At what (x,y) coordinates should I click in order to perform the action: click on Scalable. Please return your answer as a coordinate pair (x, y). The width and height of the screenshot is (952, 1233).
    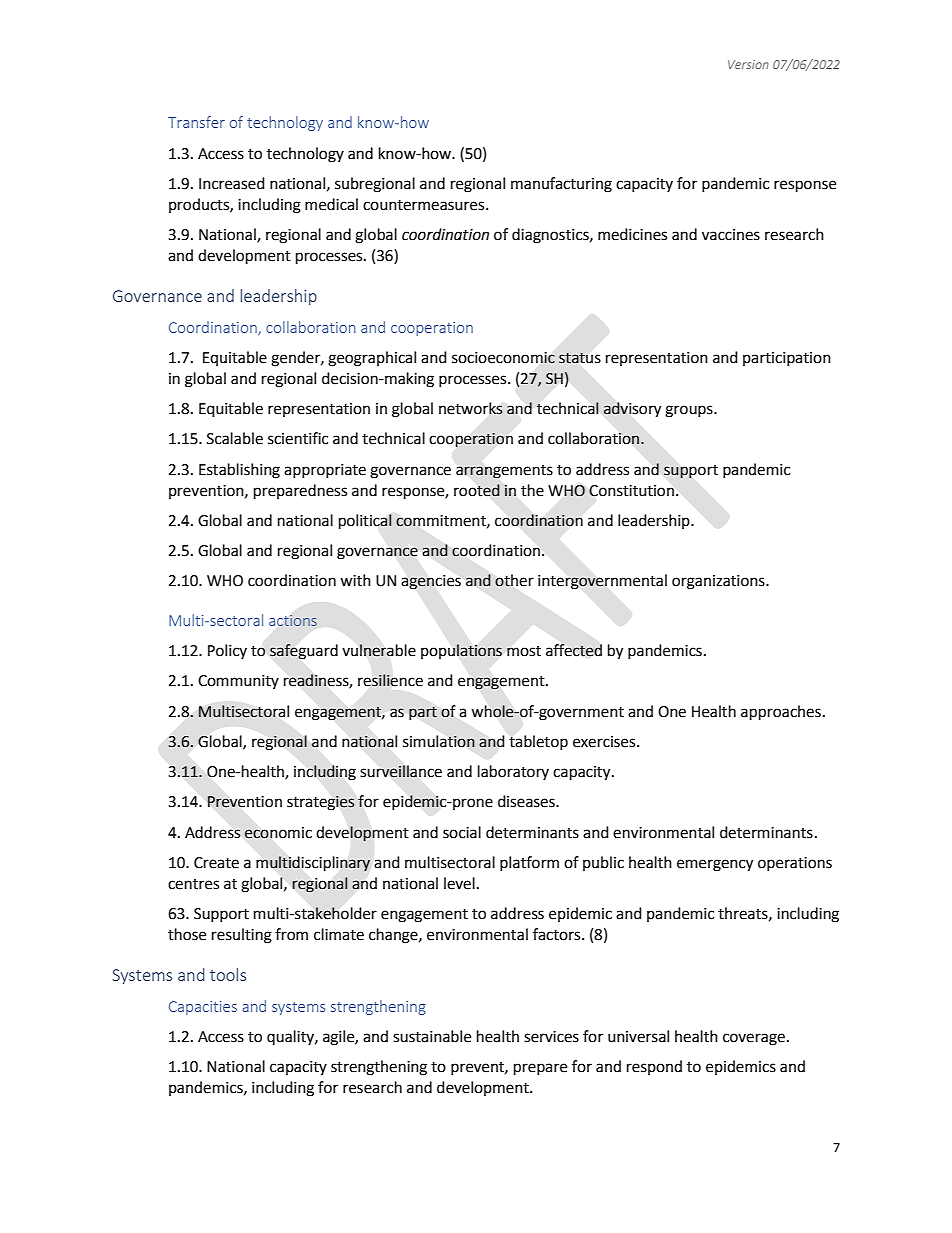
    Looking at the image, I should click on (235, 438).
